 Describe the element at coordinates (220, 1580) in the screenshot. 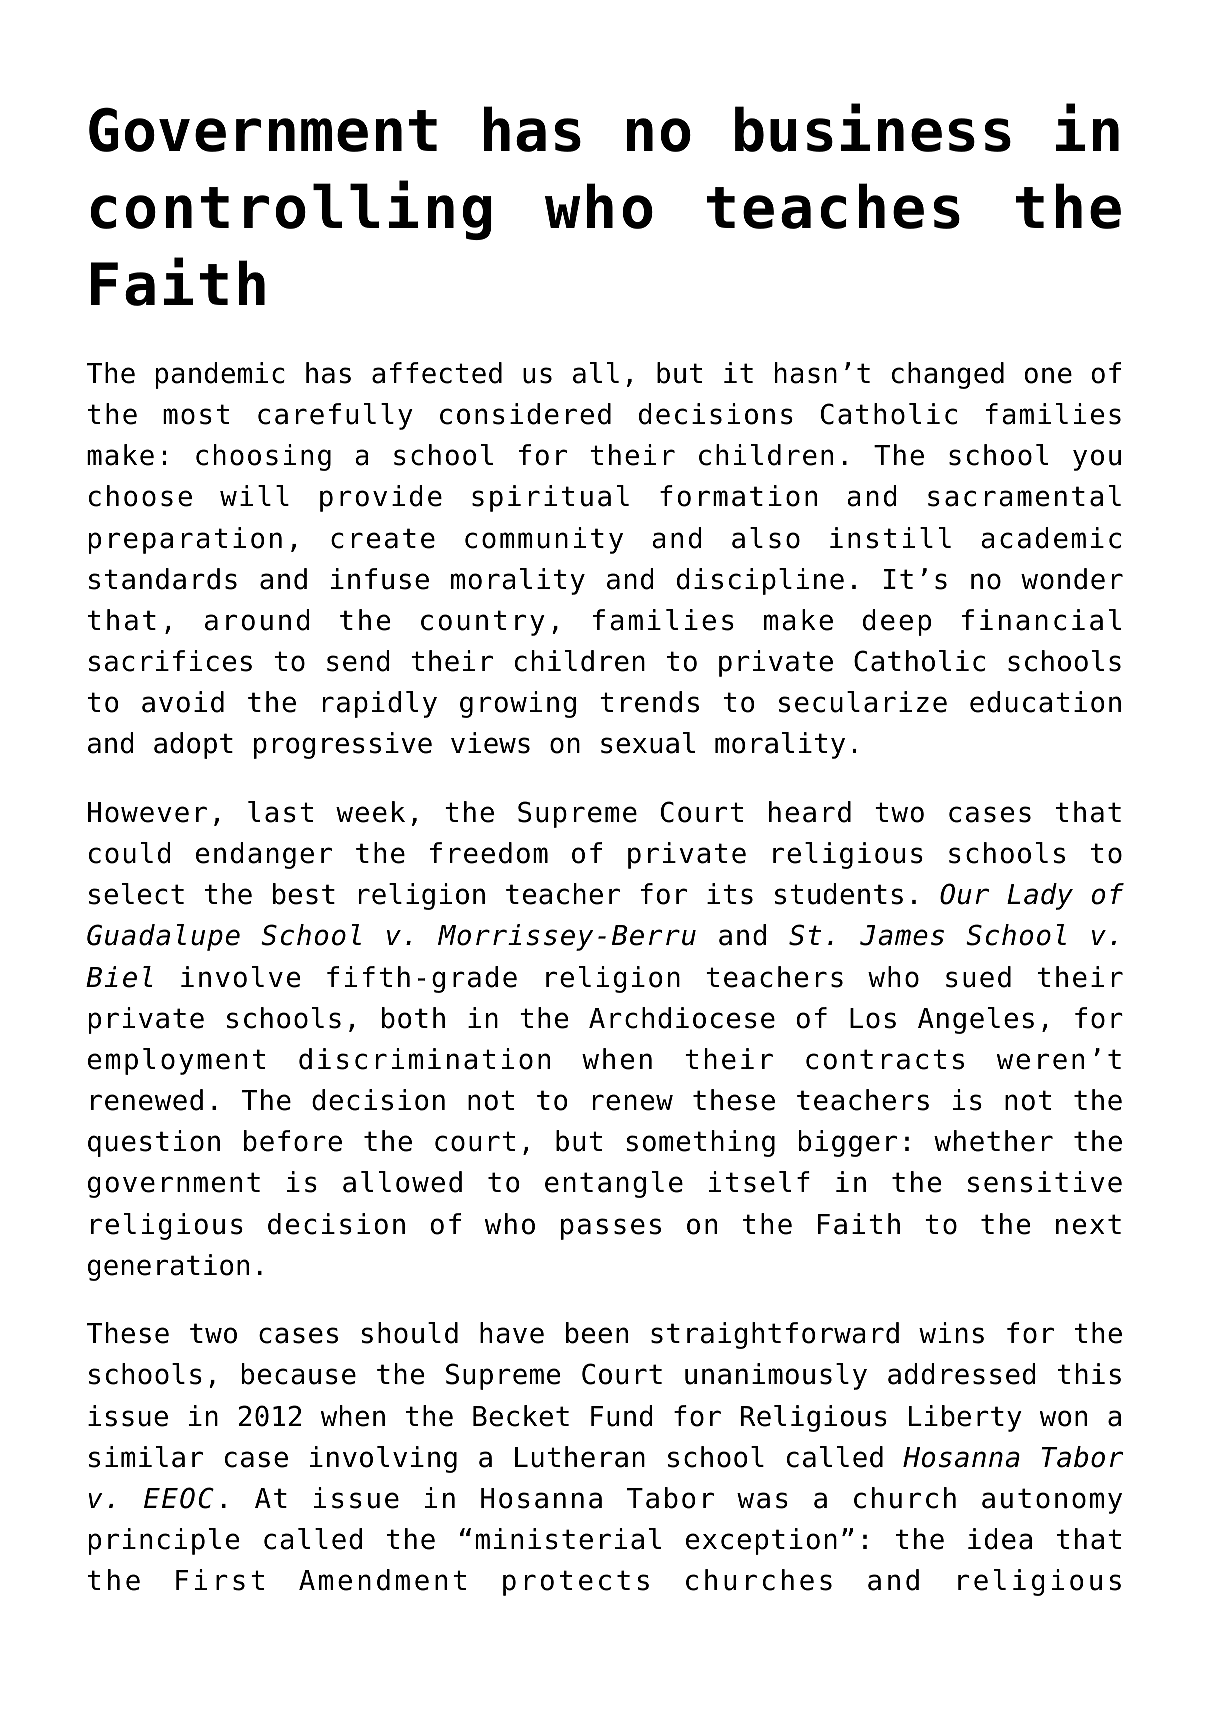

I see `First` at that location.
